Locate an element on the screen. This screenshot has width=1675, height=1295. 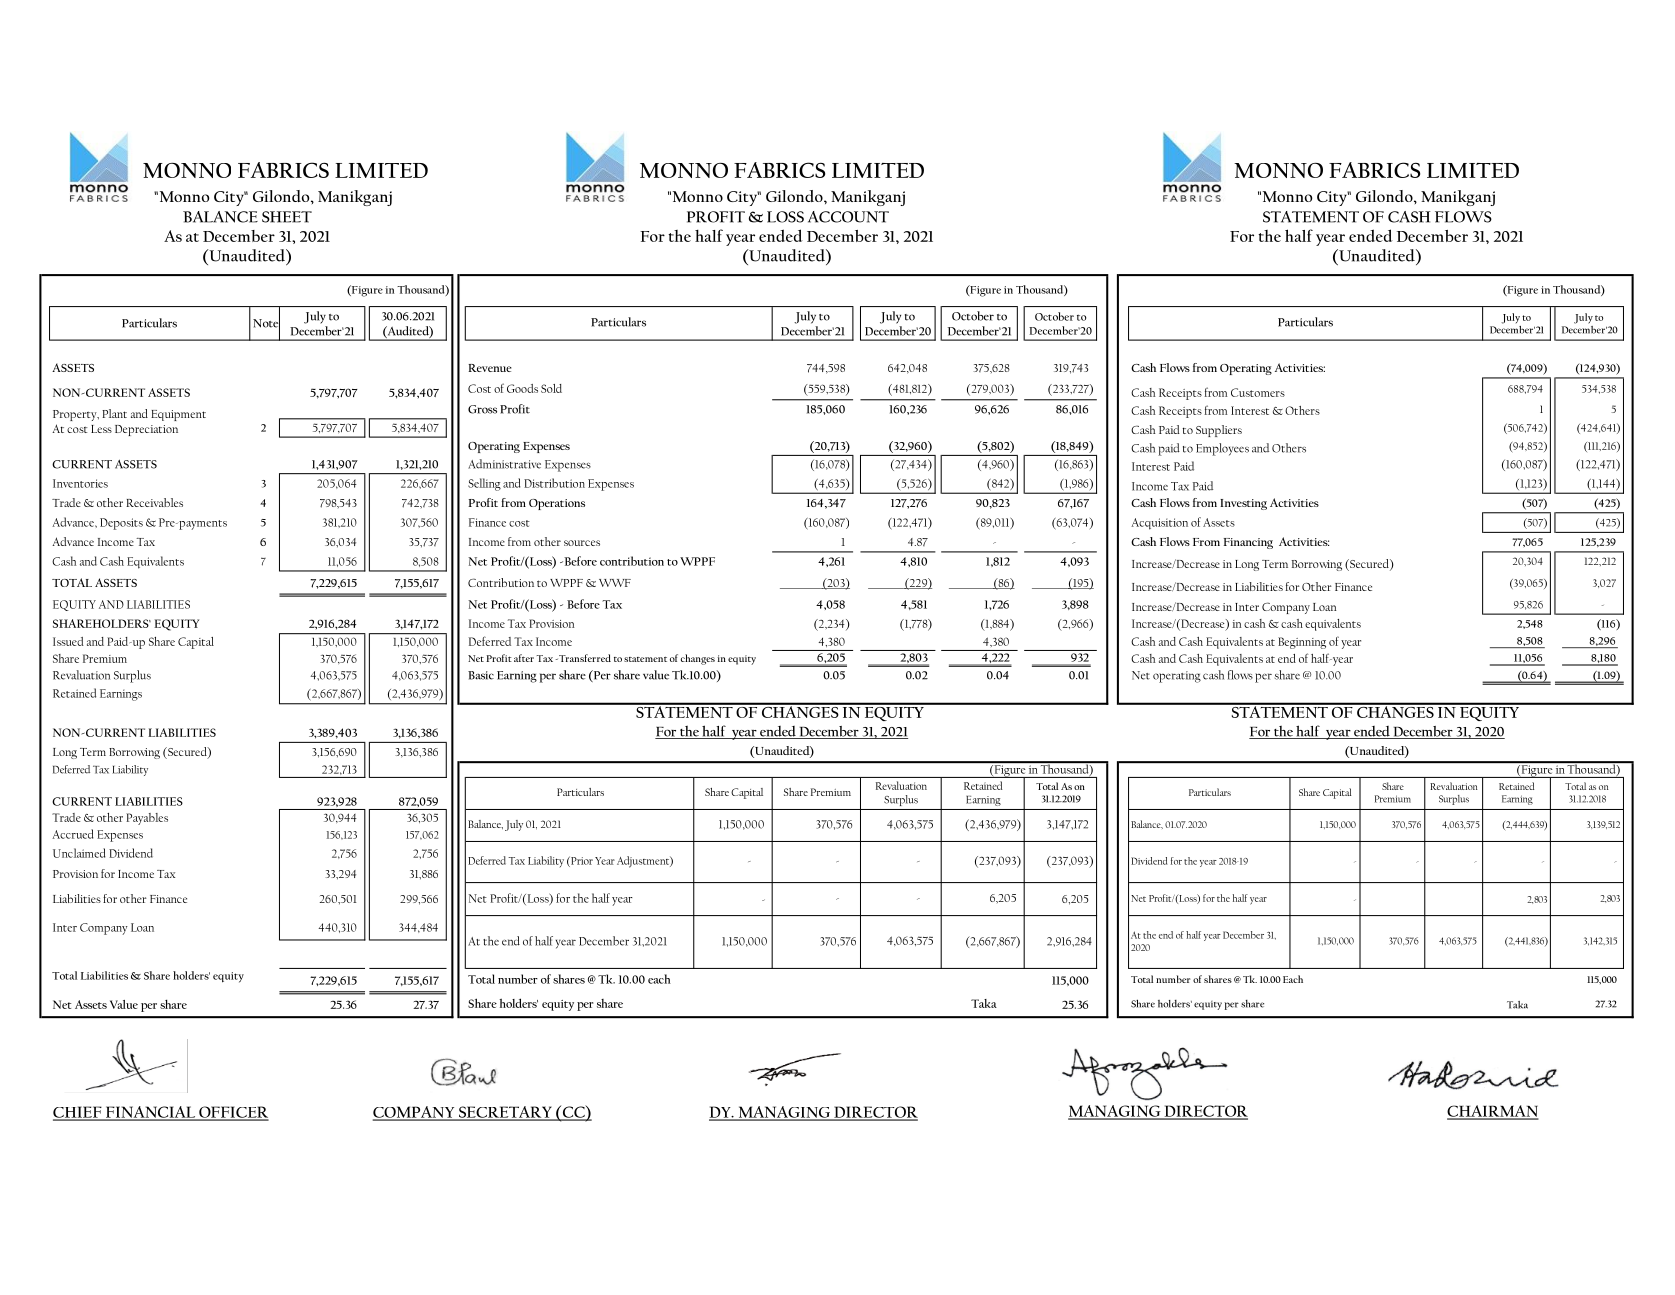
Customers is located at coordinates (1258, 392).
